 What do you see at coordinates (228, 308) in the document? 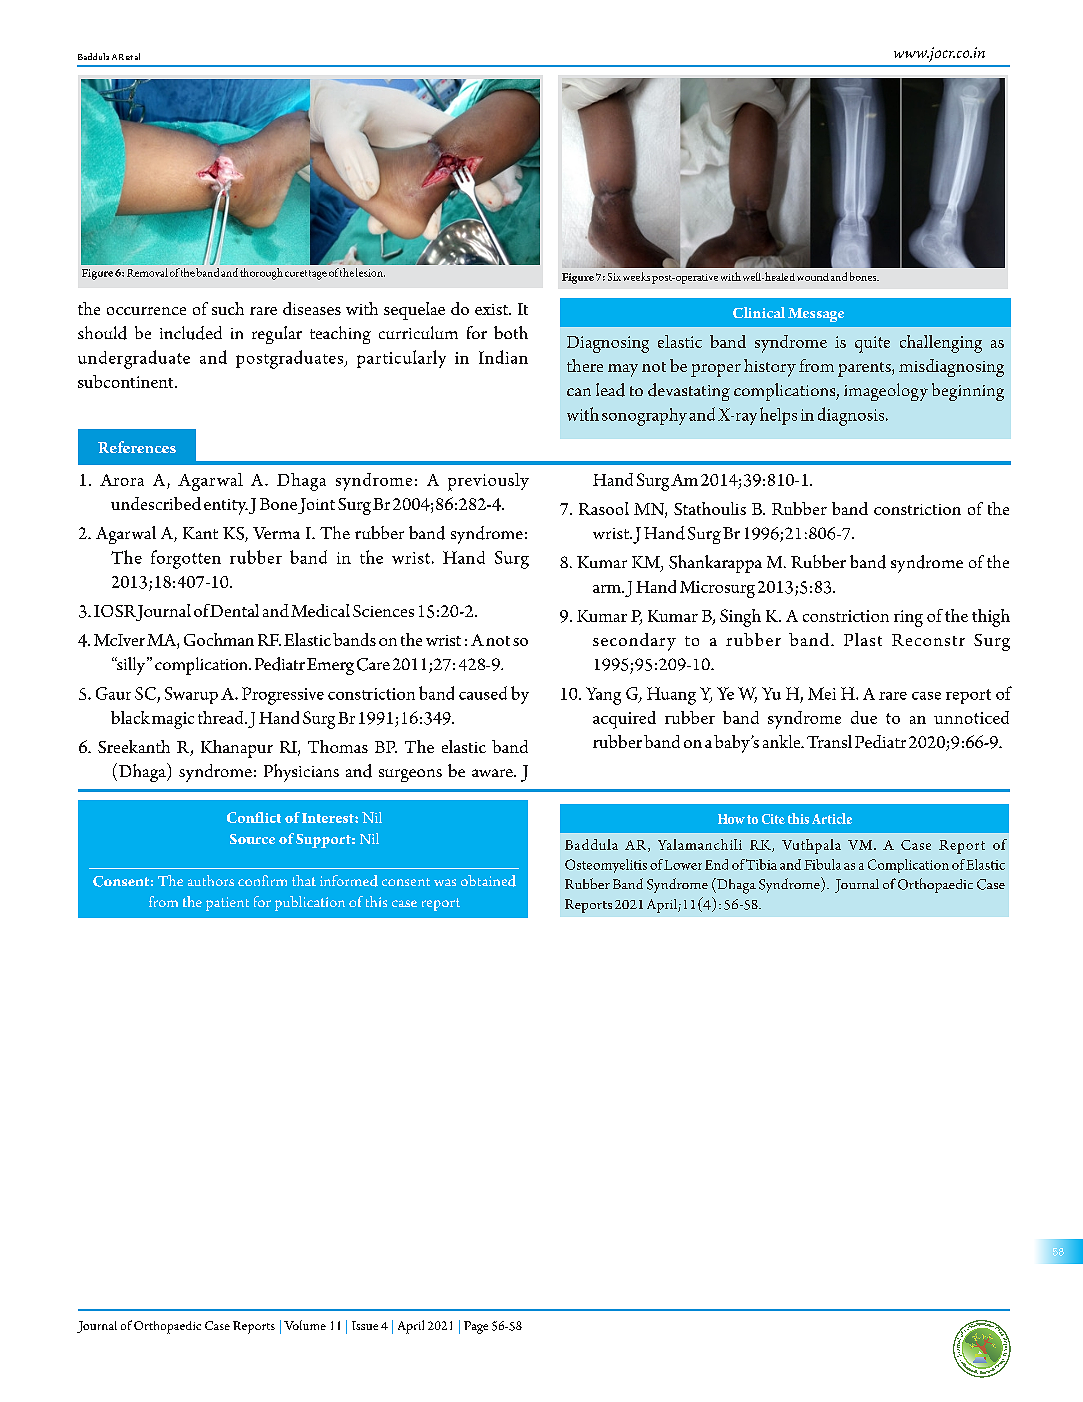
I see `such` at bounding box center [228, 308].
